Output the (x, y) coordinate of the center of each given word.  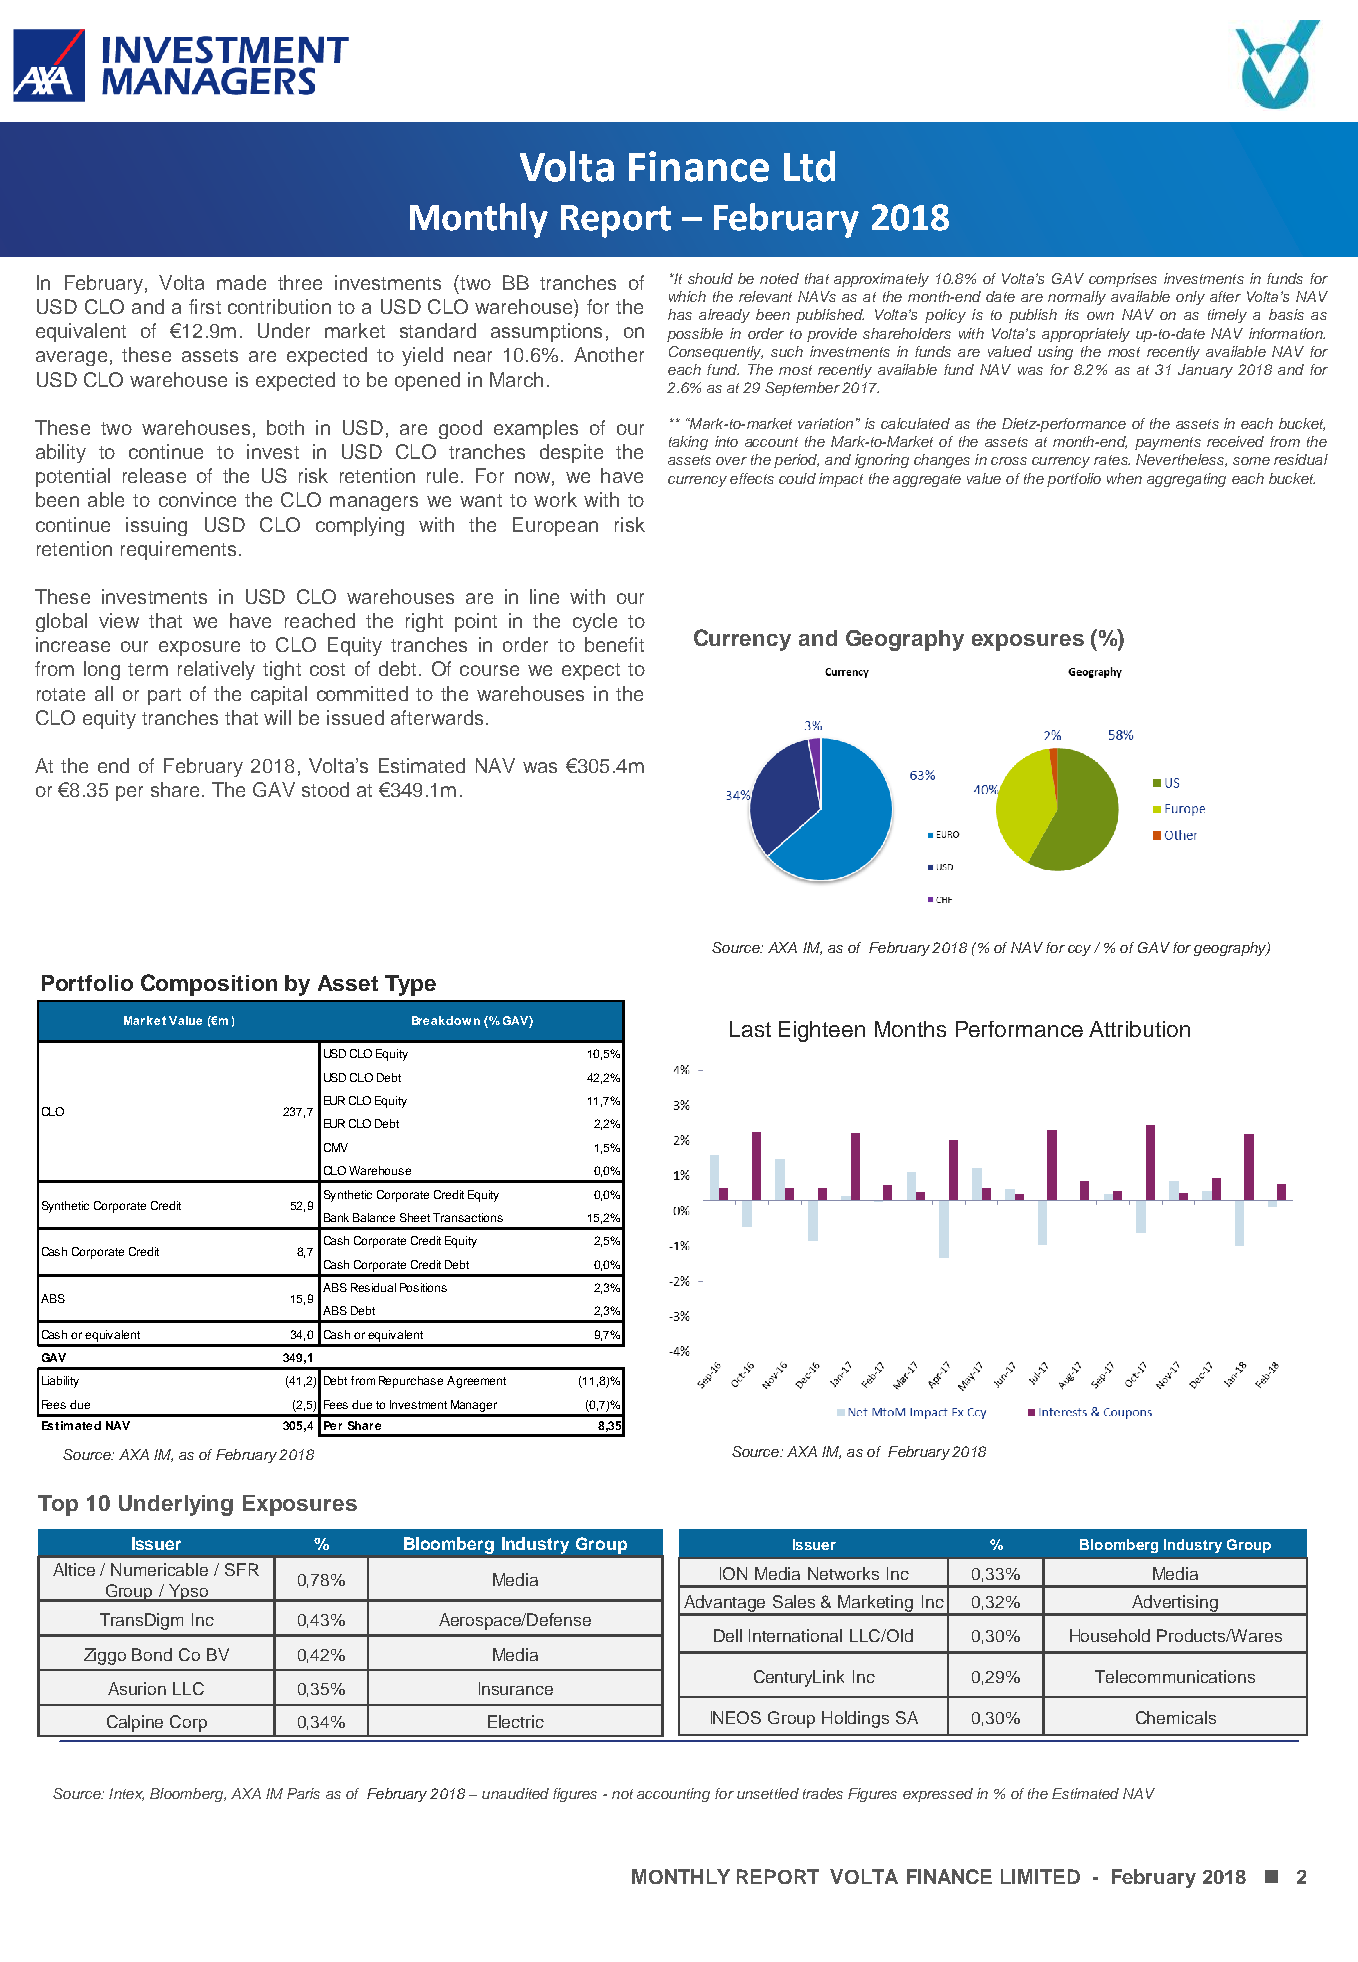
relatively (216, 670)
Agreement (476, 1382)
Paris (303, 1793)
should (710, 278)
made (241, 282)
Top (58, 1505)
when (1124, 478)
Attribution (1139, 1029)
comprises (1123, 280)
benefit (614, 644)
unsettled (768, 1793)
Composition (209, 985)
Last (750, 1029)
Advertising (1175, 1605)
